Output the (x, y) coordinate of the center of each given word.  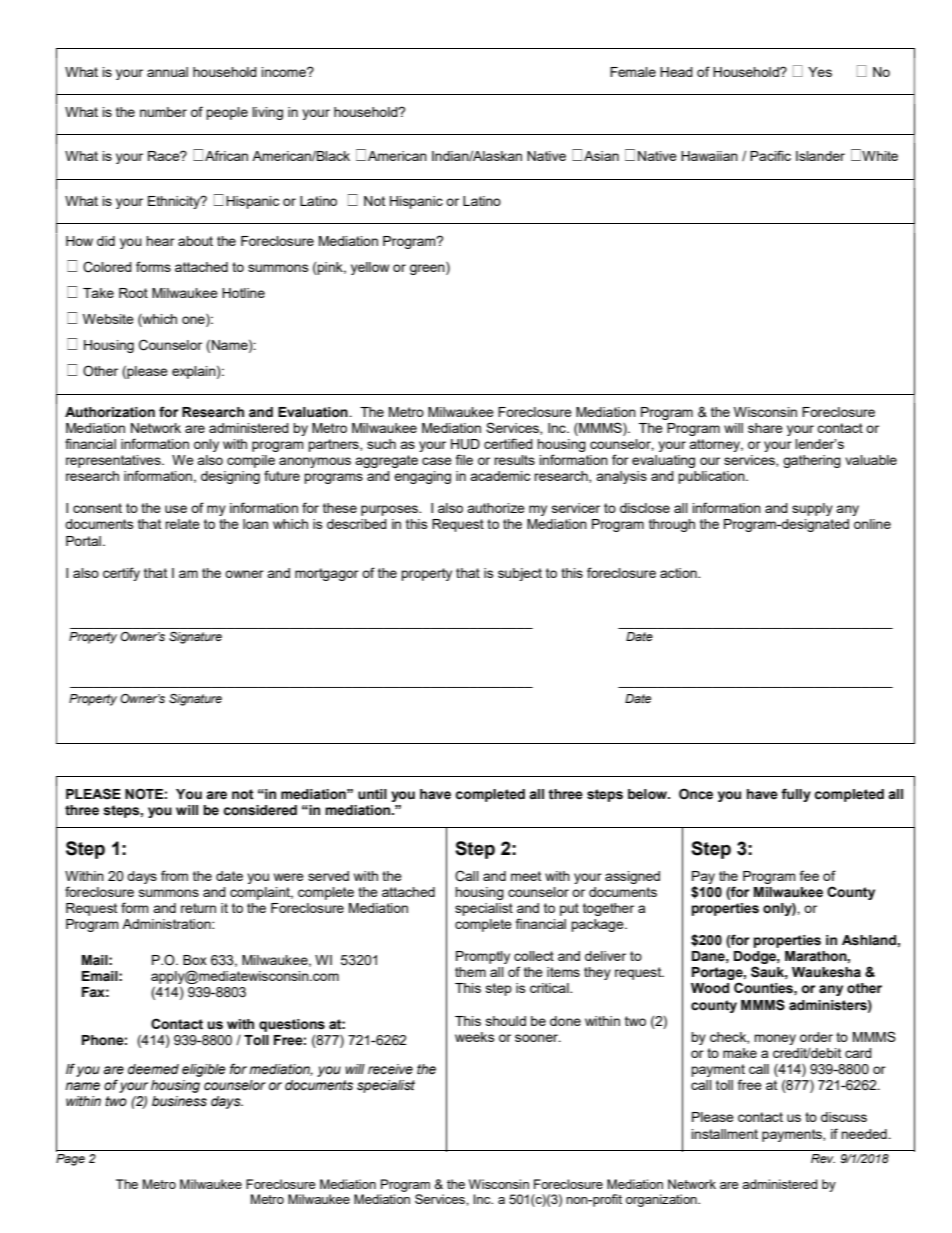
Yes (820, 72)
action (679, 573)
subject (520, 574)
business (179, 1101)
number (163, 112)
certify (121, 574)
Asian (601, 156)
